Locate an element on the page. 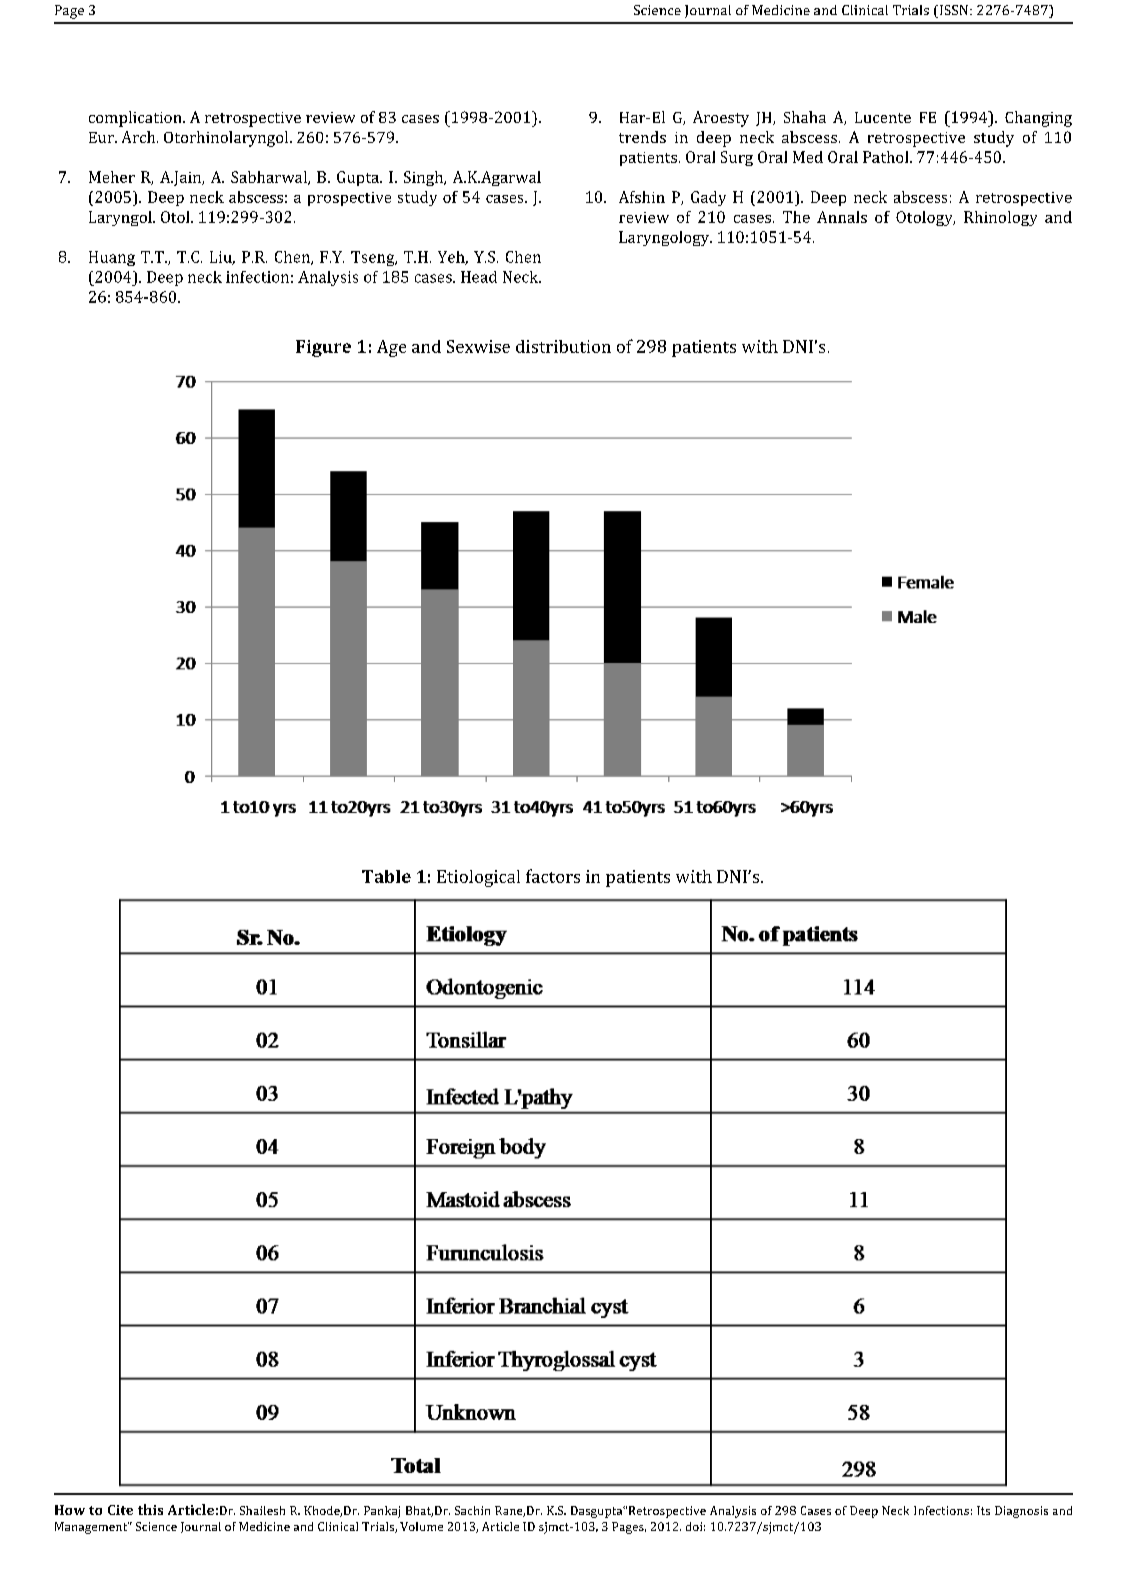 The image size is (1127, 1594). Table is located at coordinates (386, 876).
